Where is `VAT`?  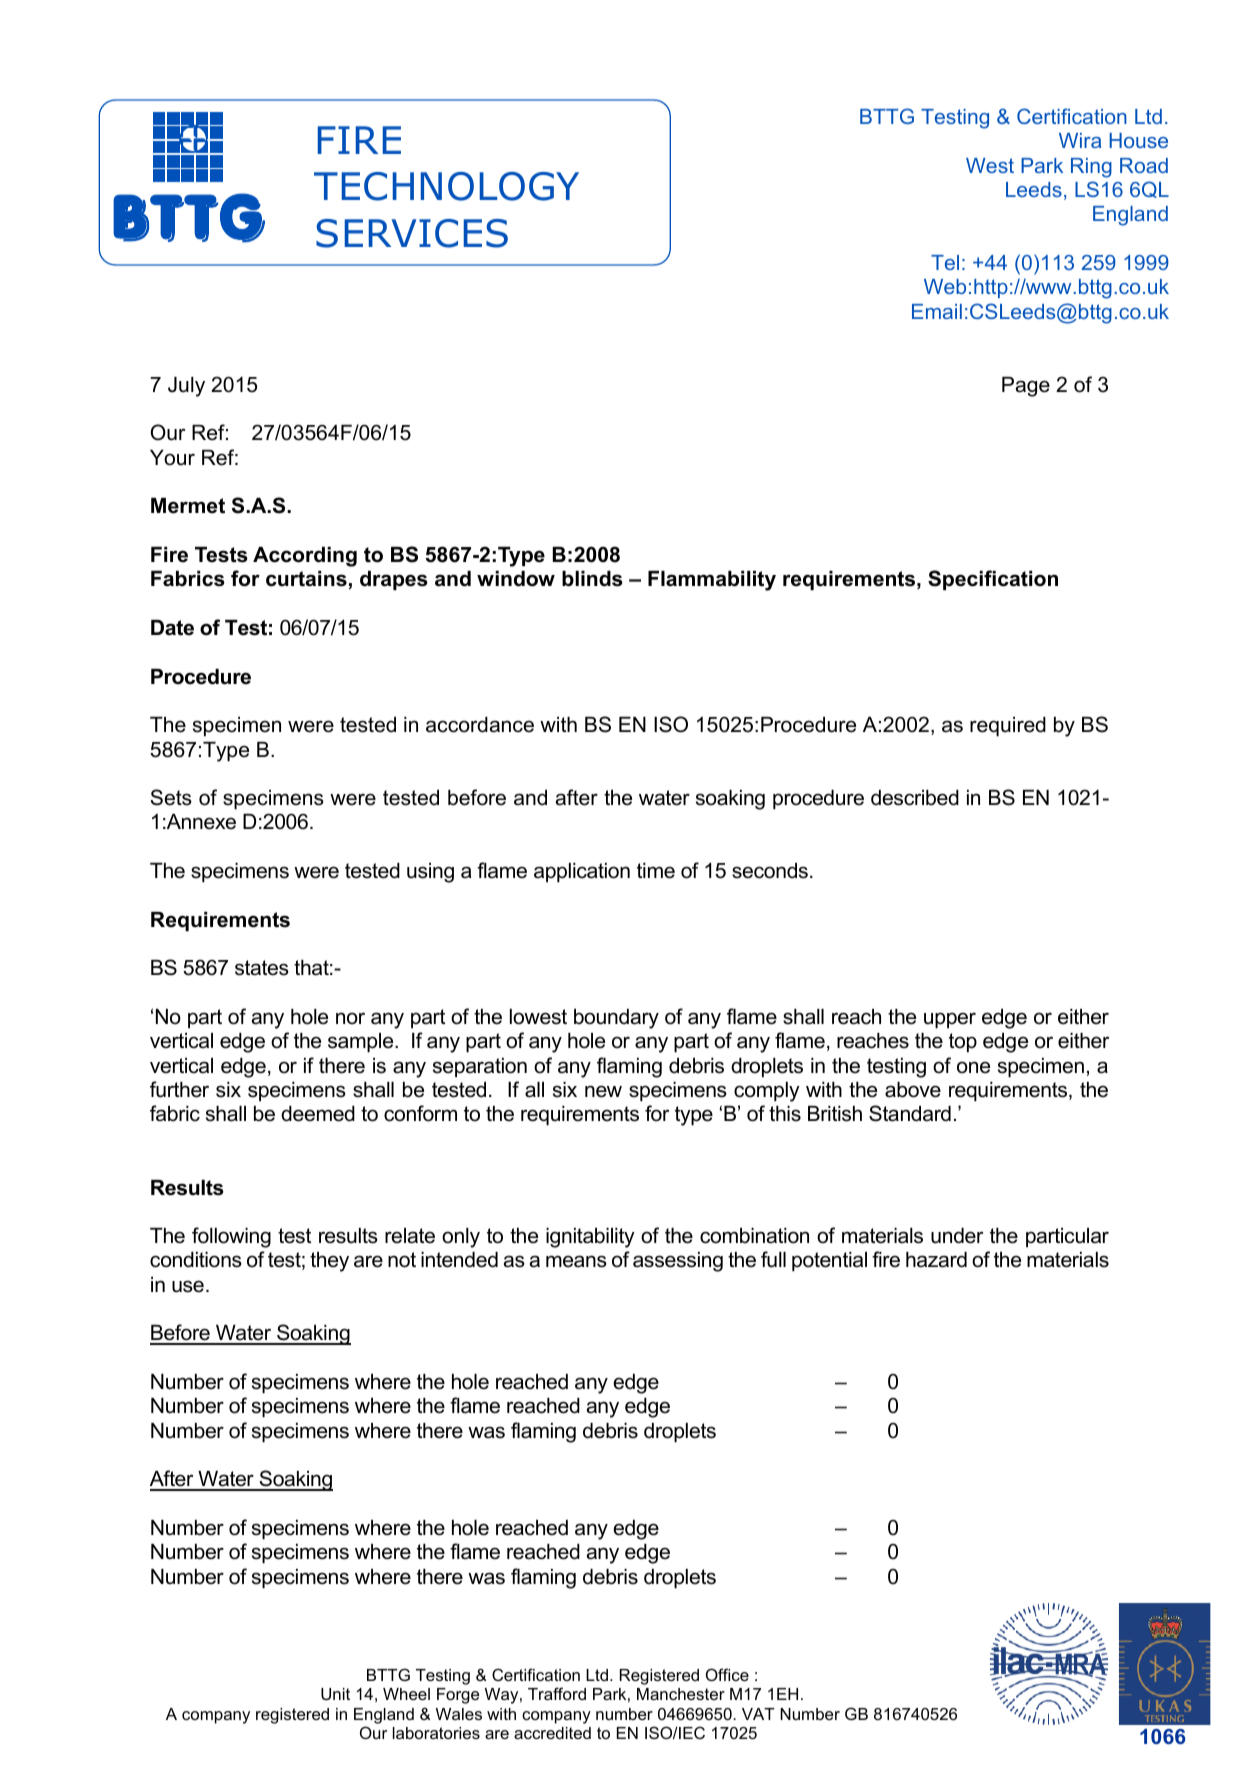 VAT is located at coordinates (758, 1714).
